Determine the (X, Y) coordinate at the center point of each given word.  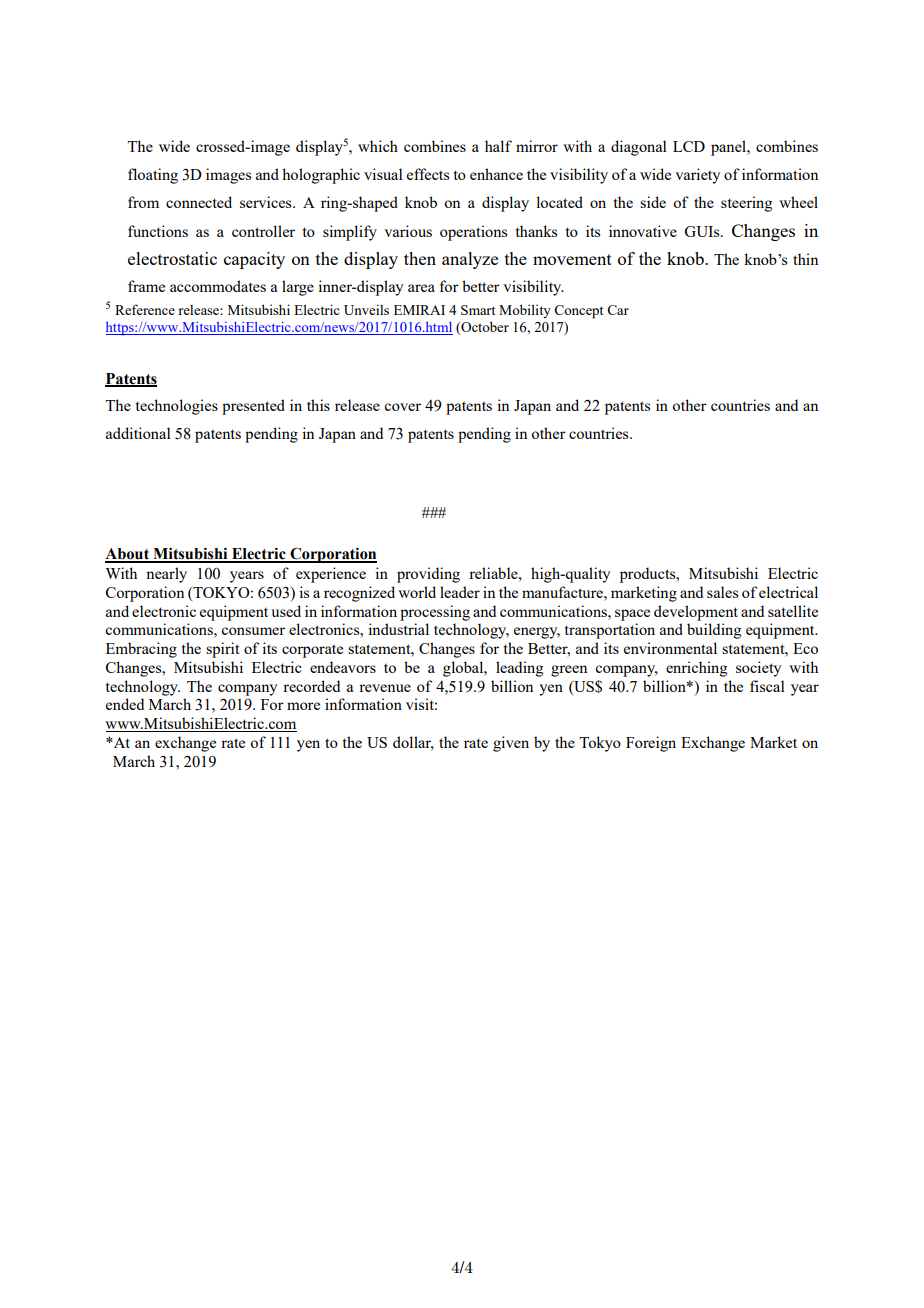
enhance (496, 174)
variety (697, 176)
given (511, 744)
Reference (145, 309)
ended (125, 704)
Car (618, 310)
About (128, 555)
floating (153, 176)
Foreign (651, 744)
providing (428, 575)
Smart (478, 310)
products (649, 575)
